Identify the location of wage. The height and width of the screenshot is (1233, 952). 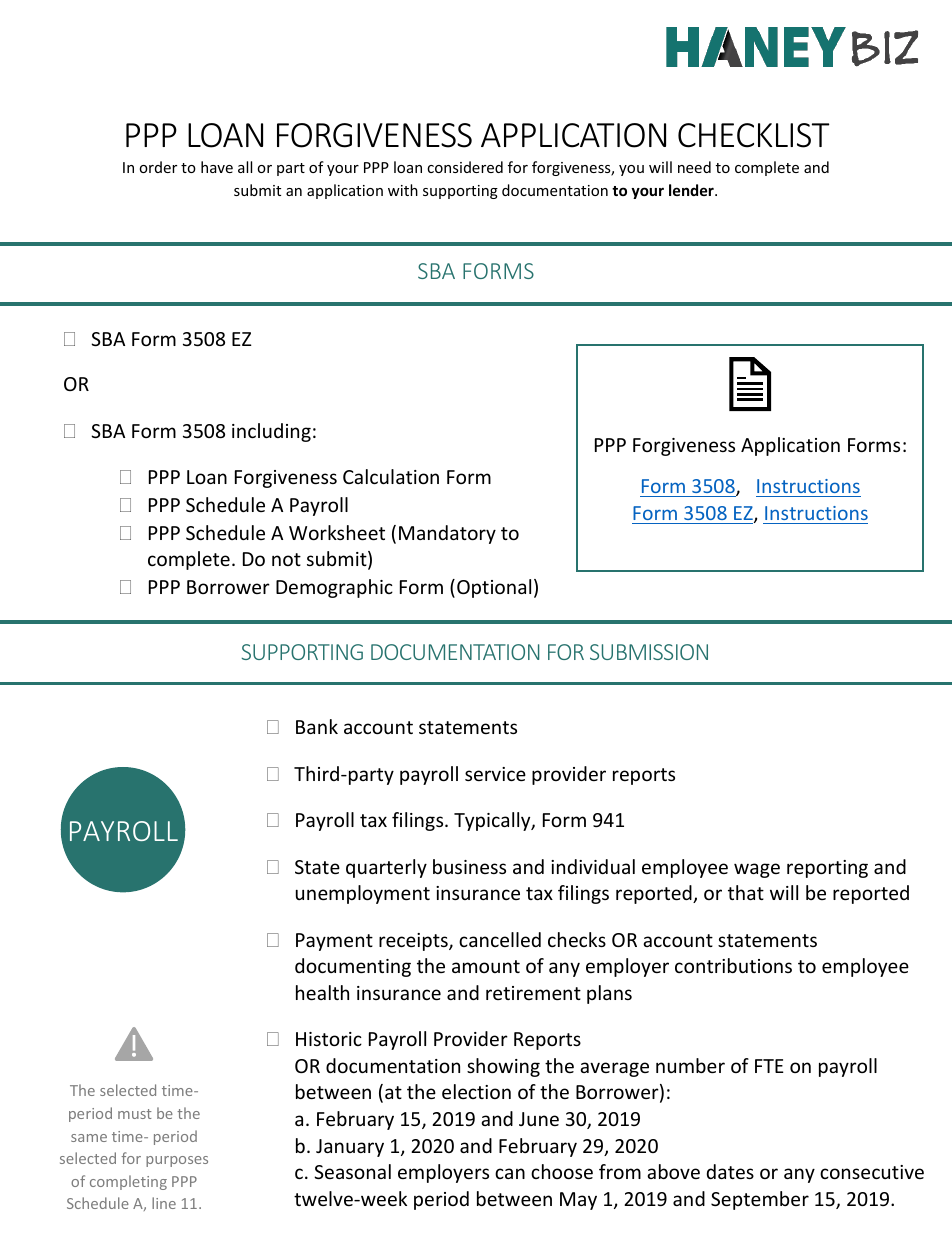
(757, 870).
